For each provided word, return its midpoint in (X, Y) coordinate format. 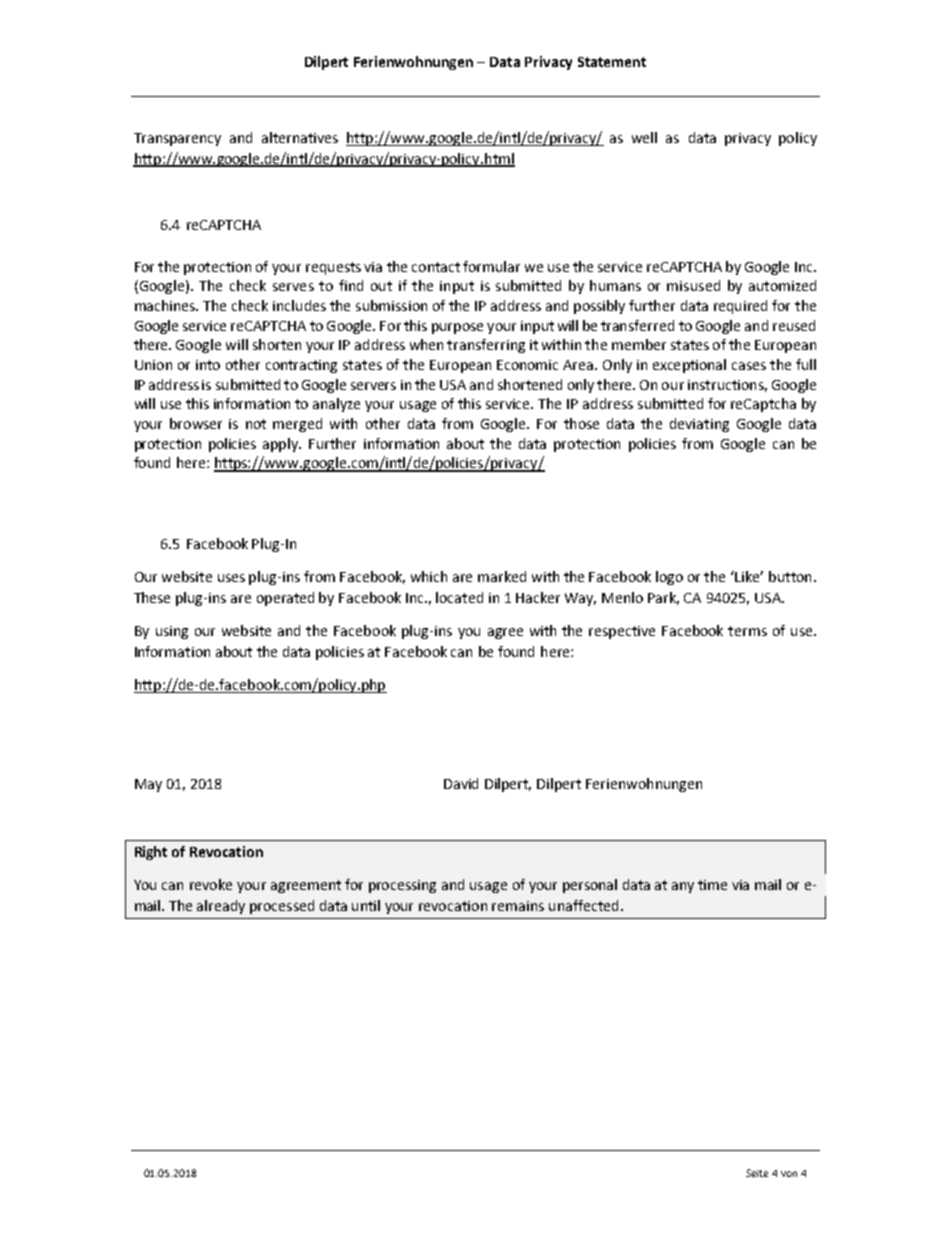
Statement (612, 62)
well (644, 137)
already (221, 907)
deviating (699, 425)
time (712, 885)
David (461, 783)
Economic (527, 365)
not (256, 424)
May (148, 785)
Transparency (177, 139)
